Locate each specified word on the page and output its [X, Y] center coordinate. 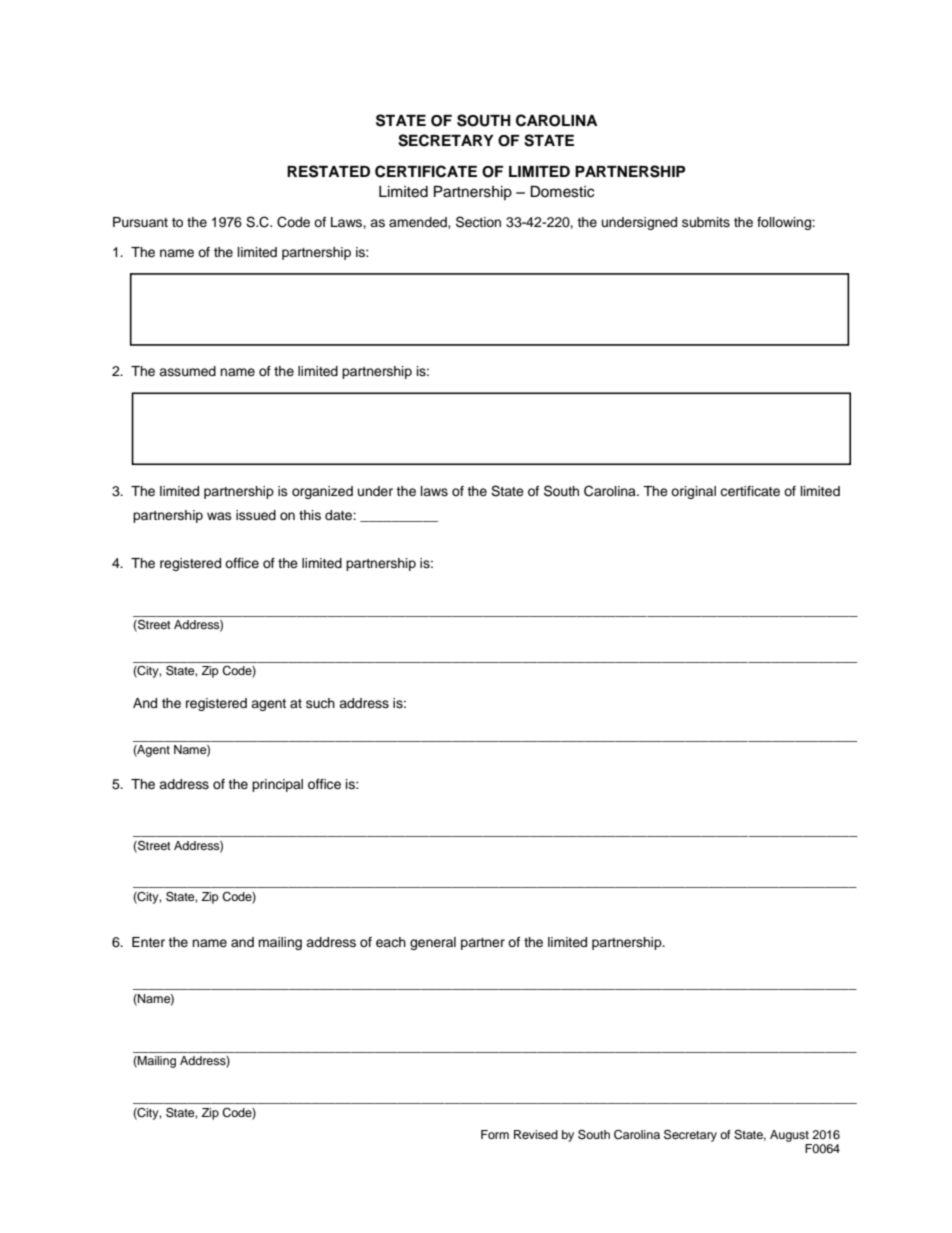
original [693, 492]
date [339, 515]
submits [706, 222]
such [320, 703]
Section [478, 222]
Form [495, 1134]
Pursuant [140, 222]
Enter [148, 942]
